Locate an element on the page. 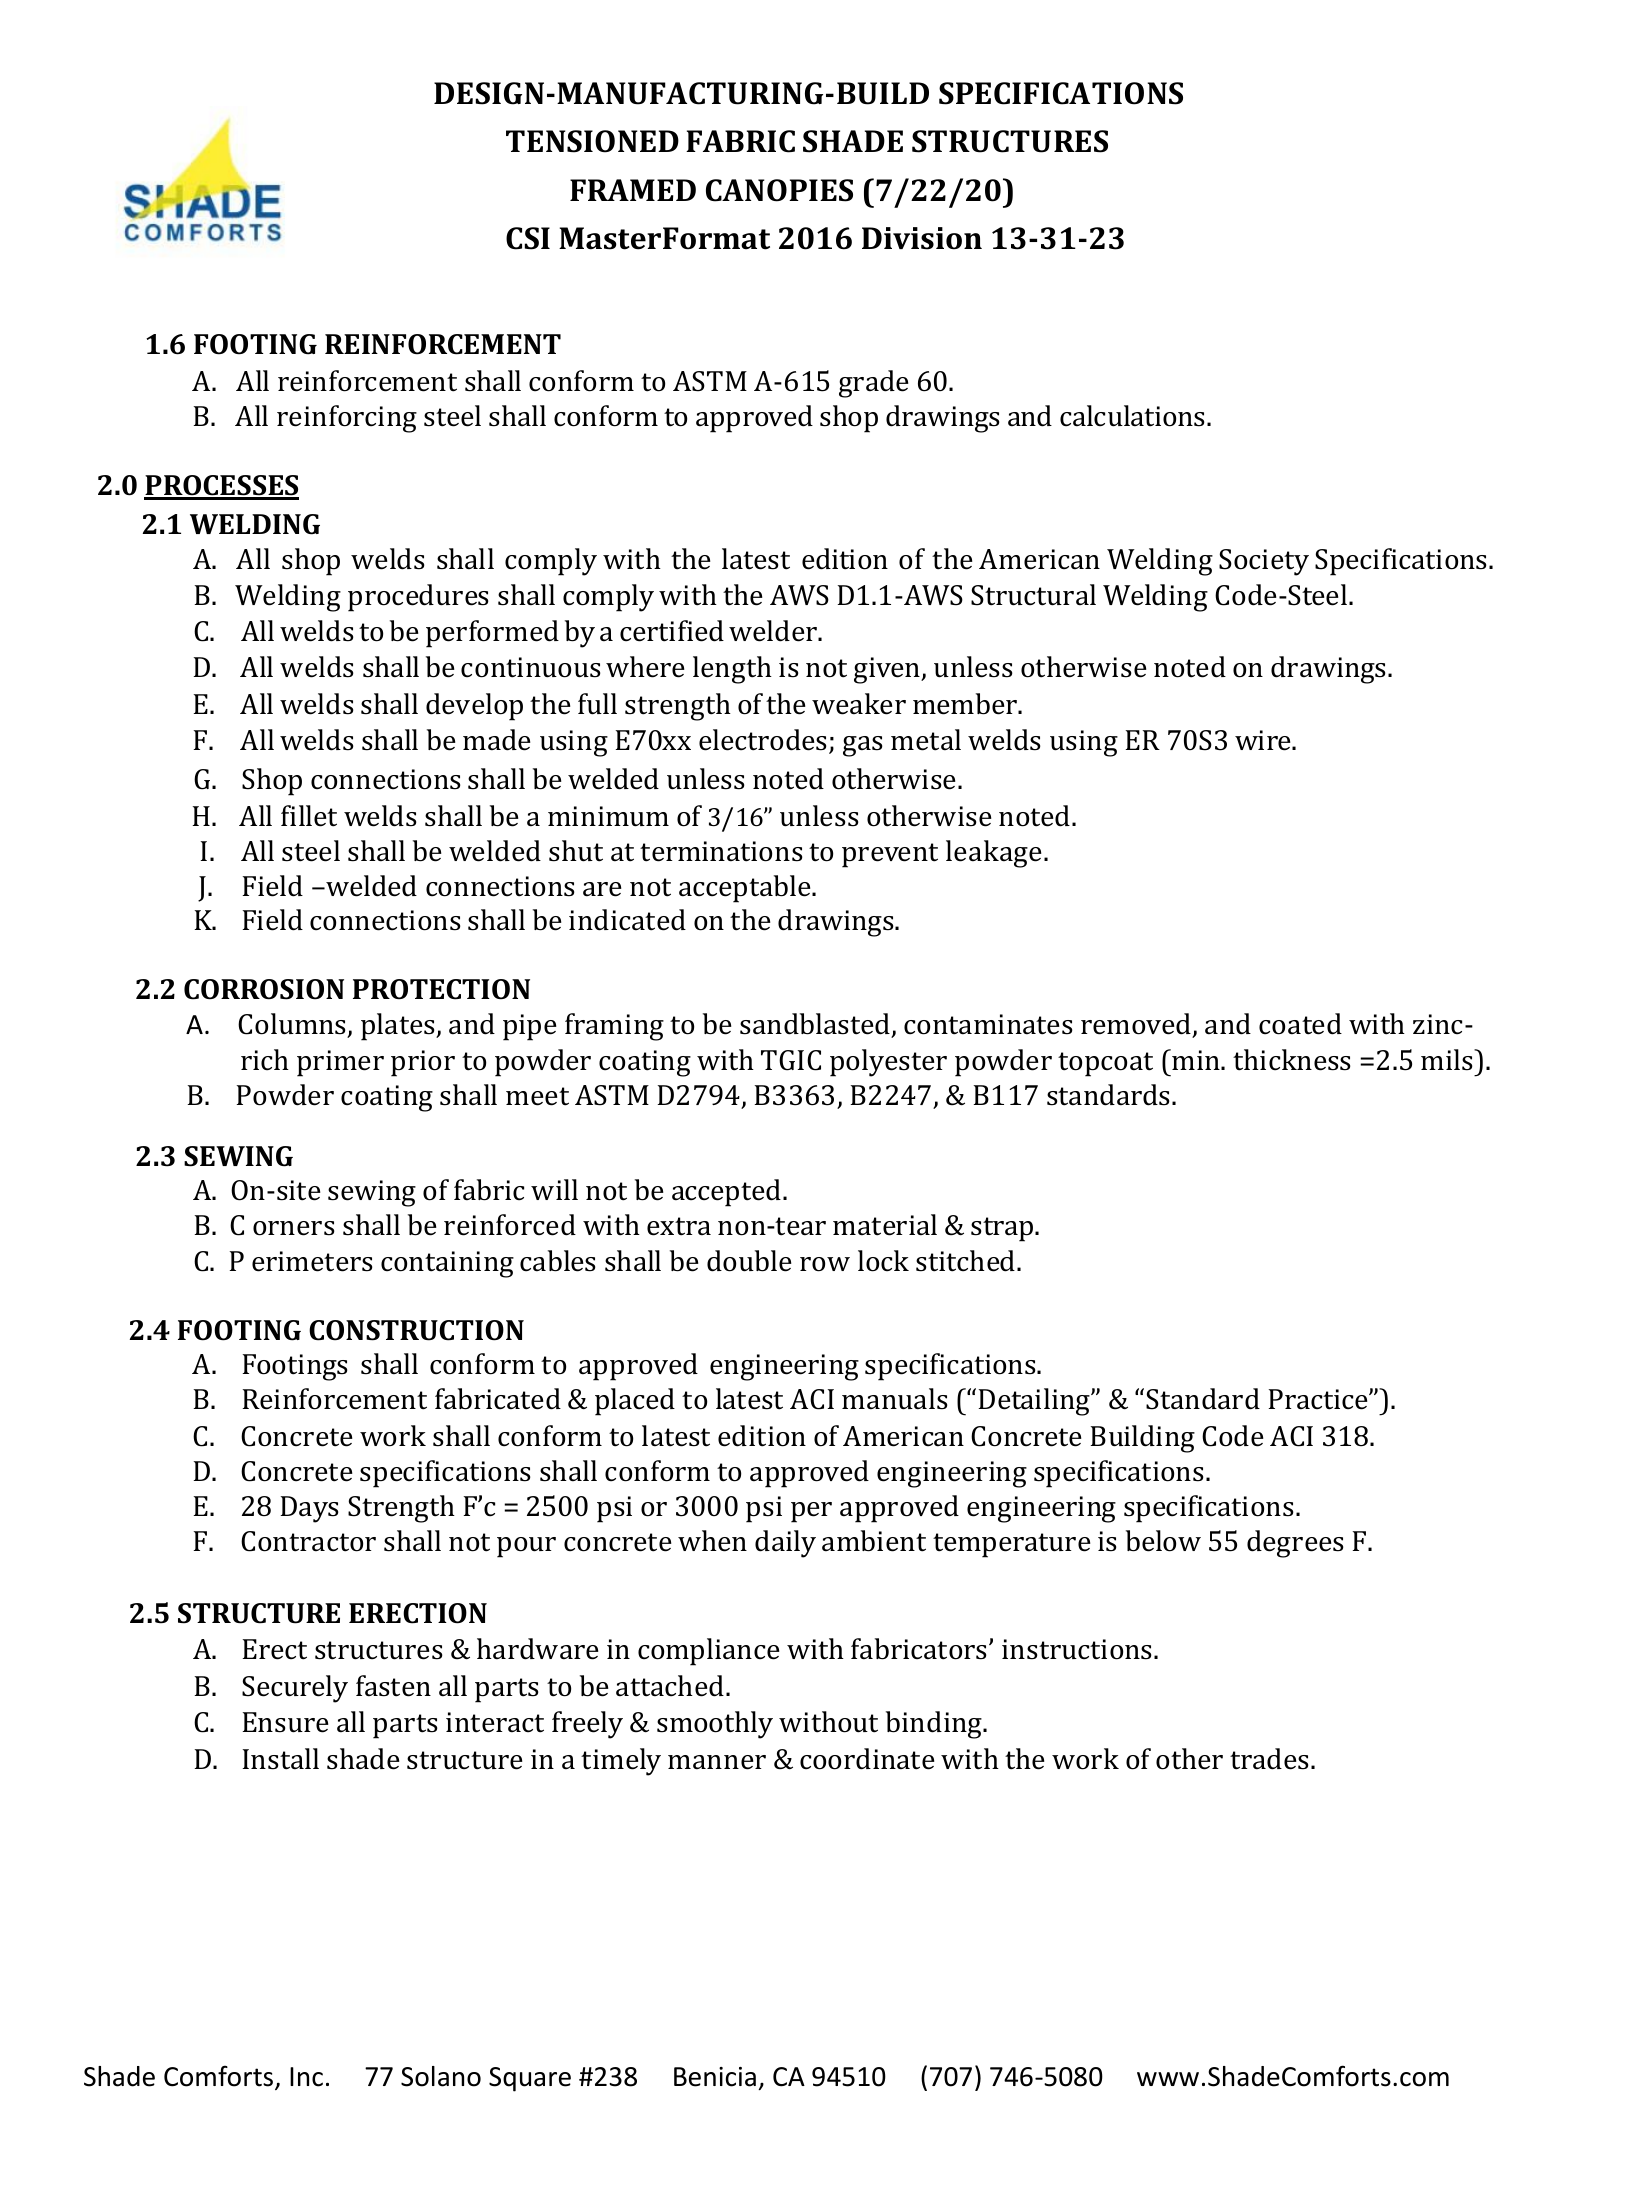  fillet is located at coordinates (309, 816).
